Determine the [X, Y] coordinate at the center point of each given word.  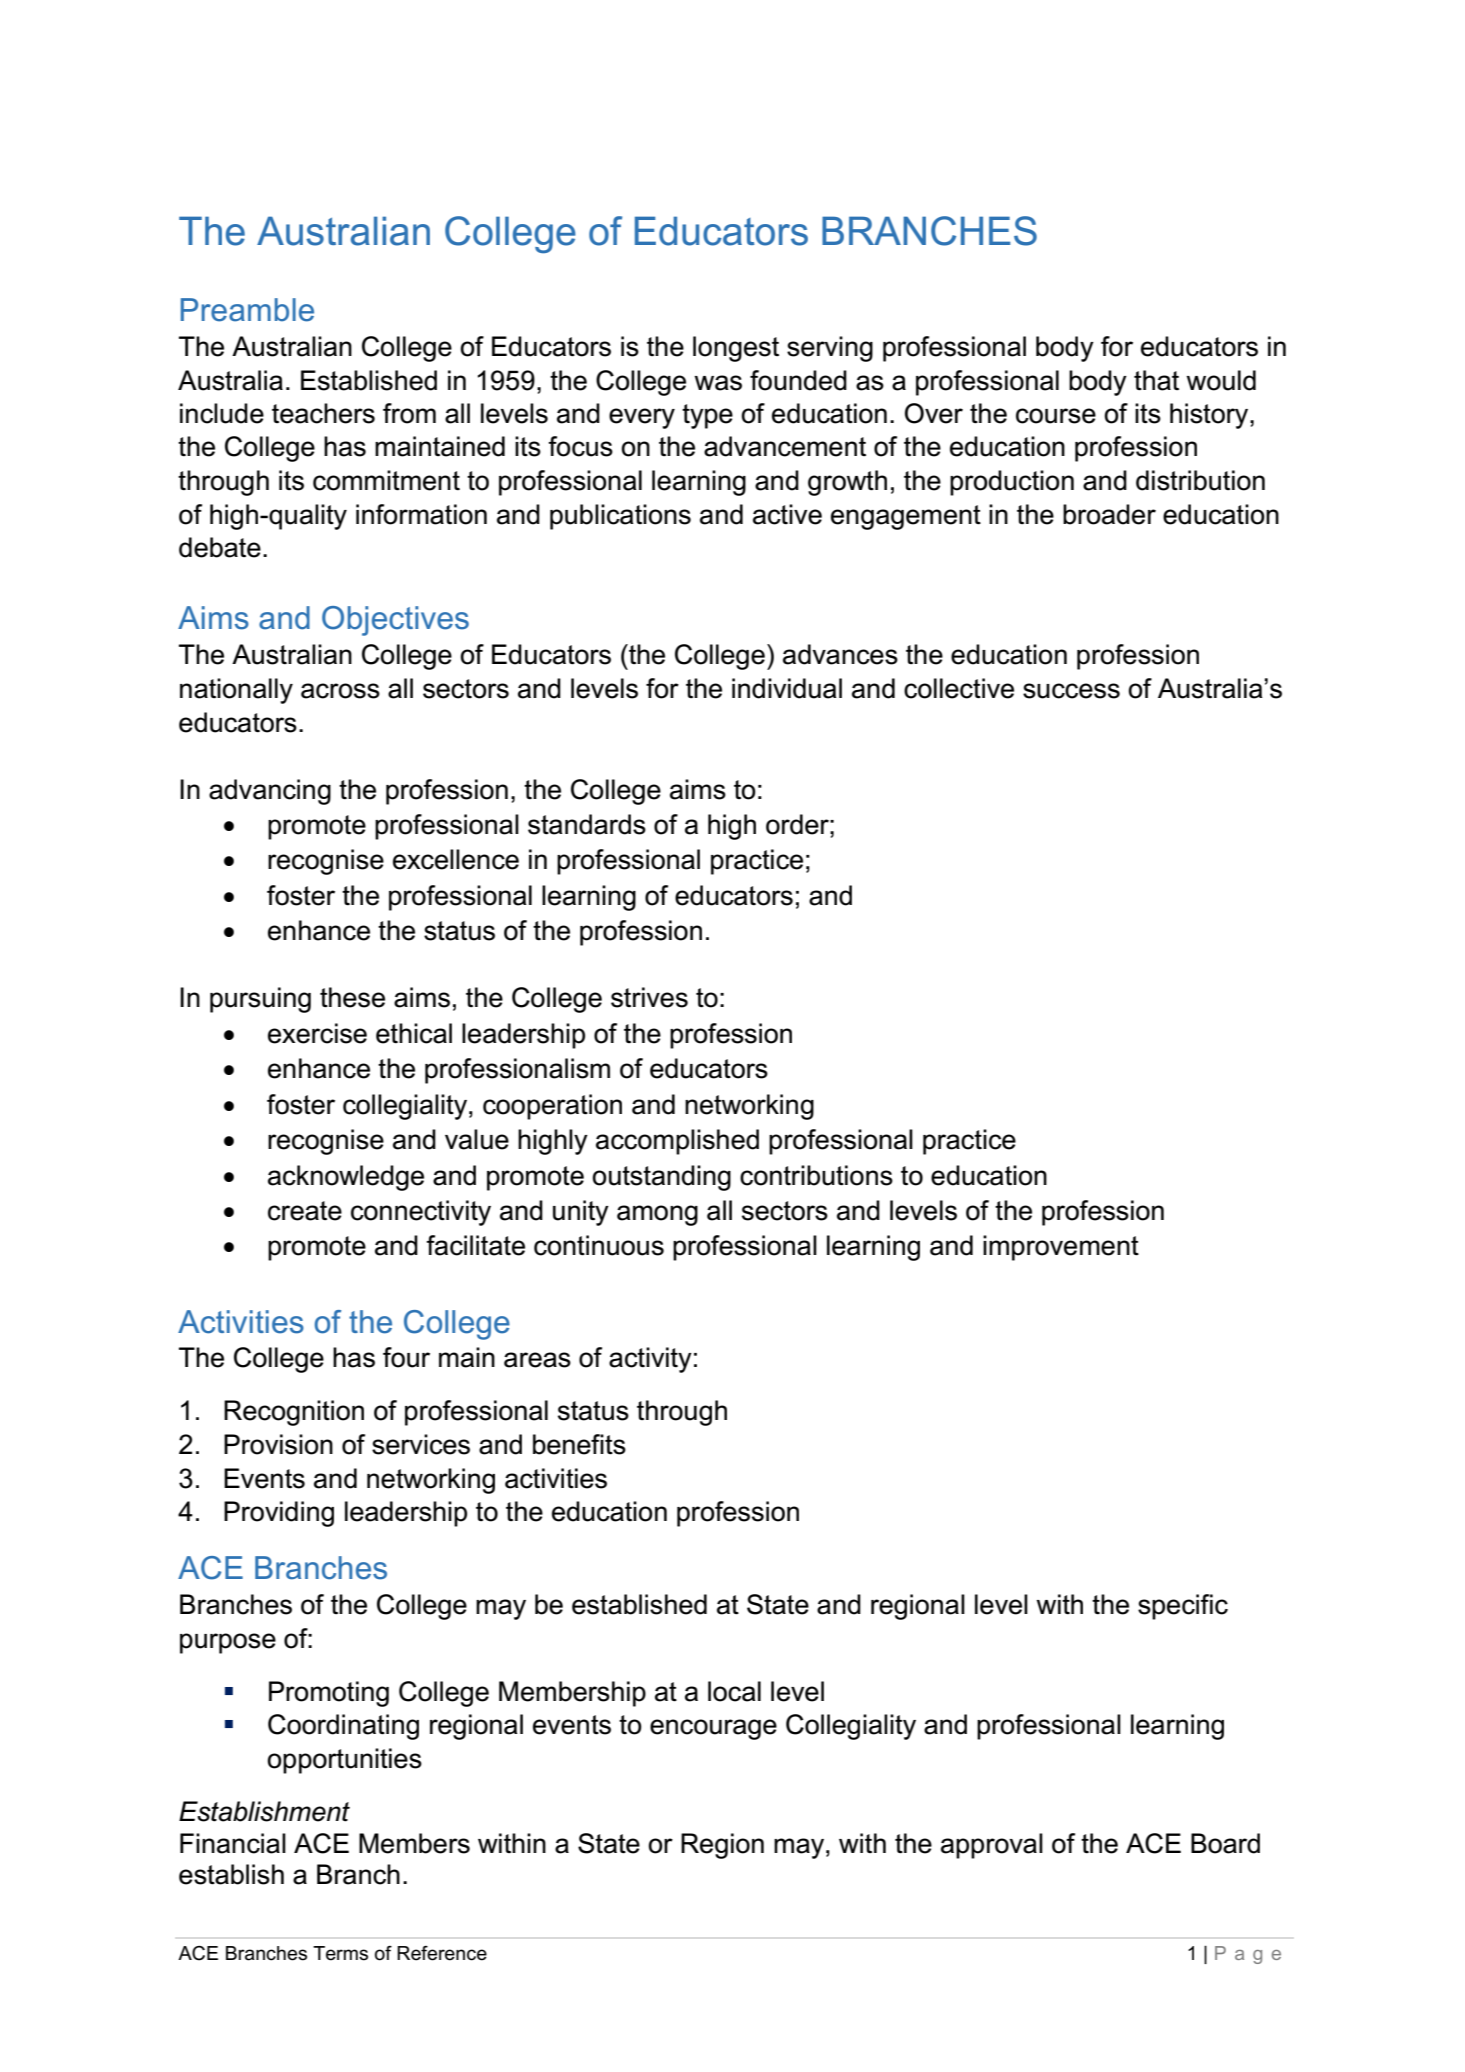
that [1156, 380]
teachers [323, 413]
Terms [340, 1953]
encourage [713, 1729]
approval [992, 1846]
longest [736, 349]
